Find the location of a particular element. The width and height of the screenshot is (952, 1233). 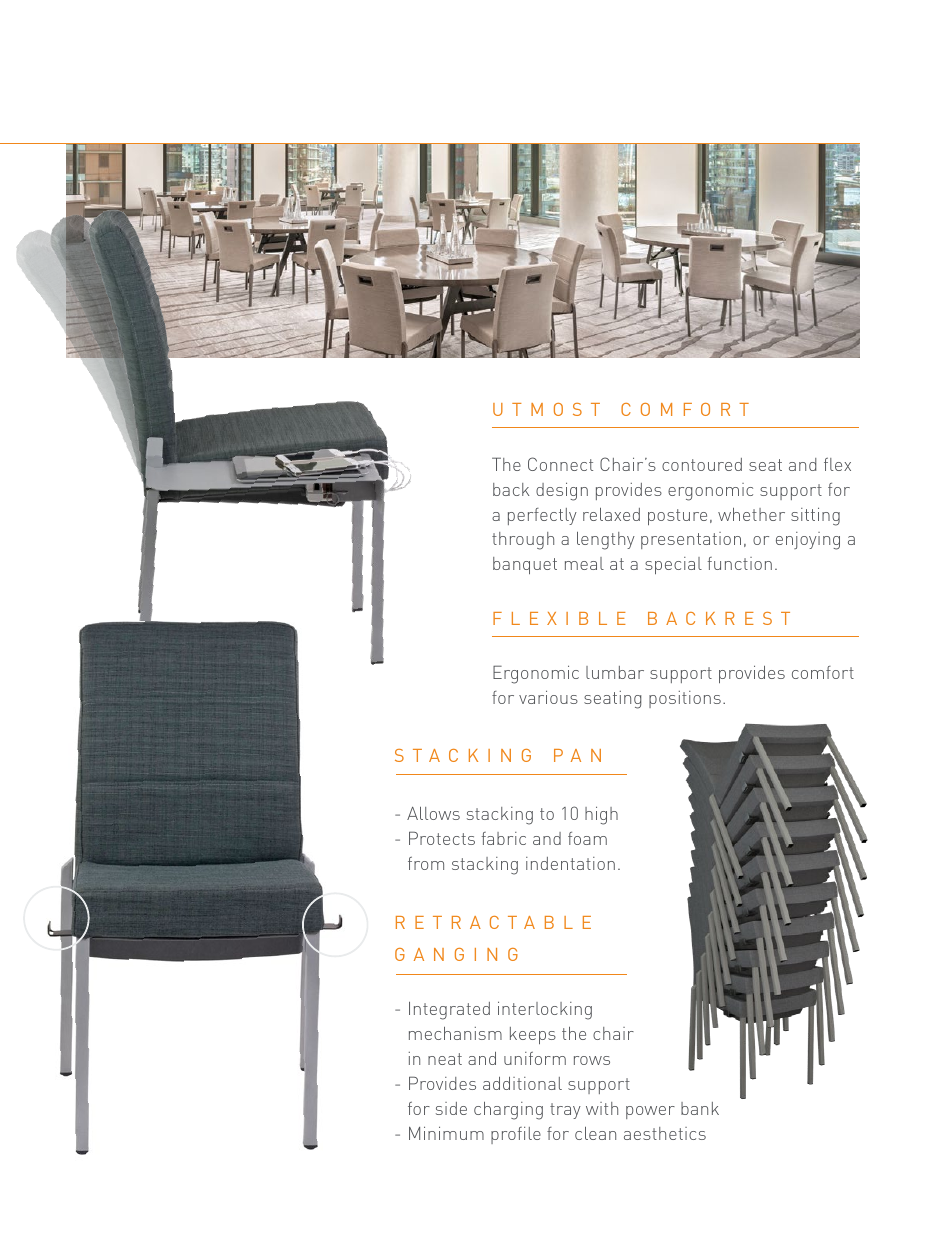

various is located at coordinates (548, 697).
